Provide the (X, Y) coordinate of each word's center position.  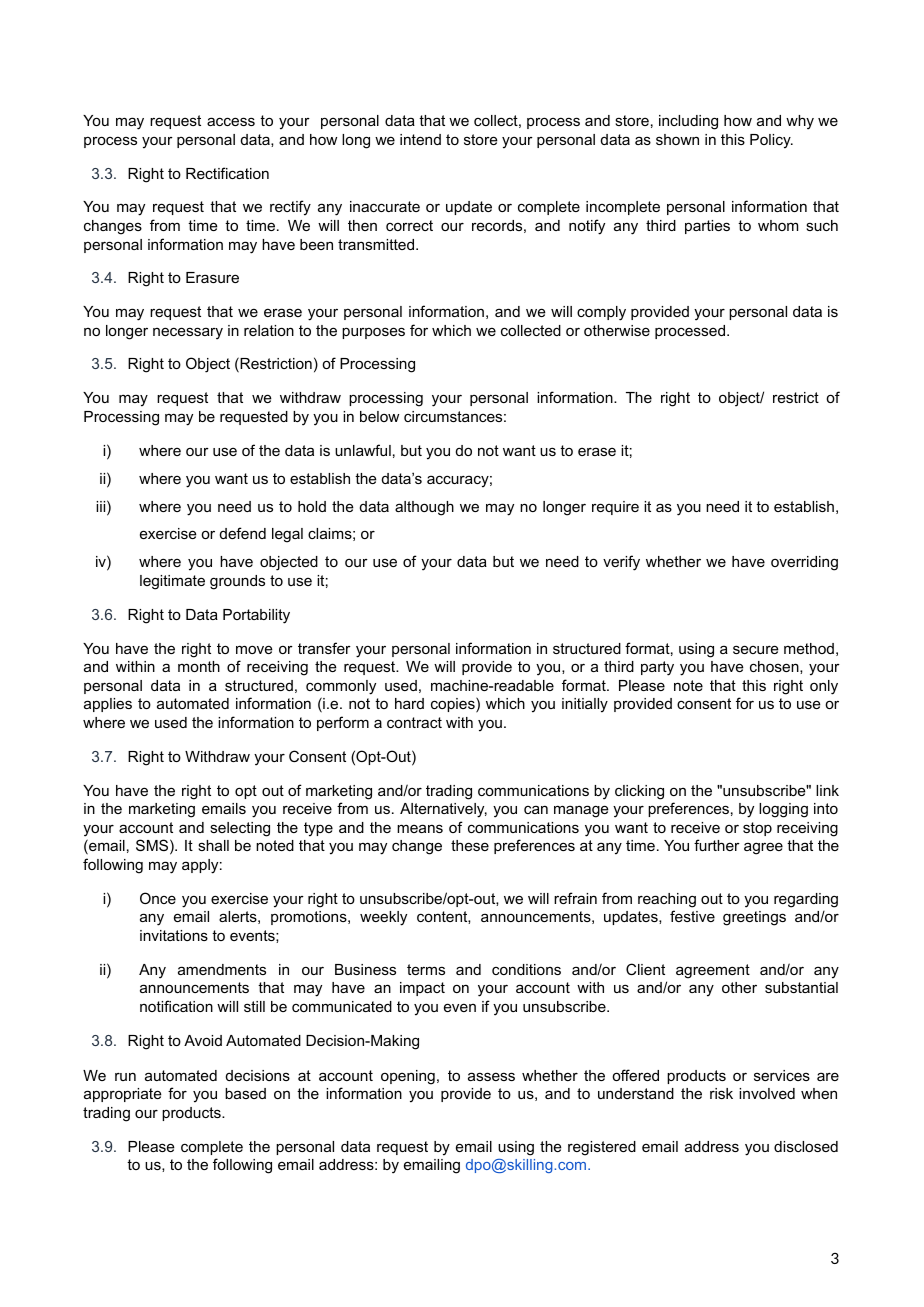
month (199, 666)
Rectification (227, 173)
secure (756, 649)
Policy (771, 141)
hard (409, 703)
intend (420, 139)
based (245, 1093)
